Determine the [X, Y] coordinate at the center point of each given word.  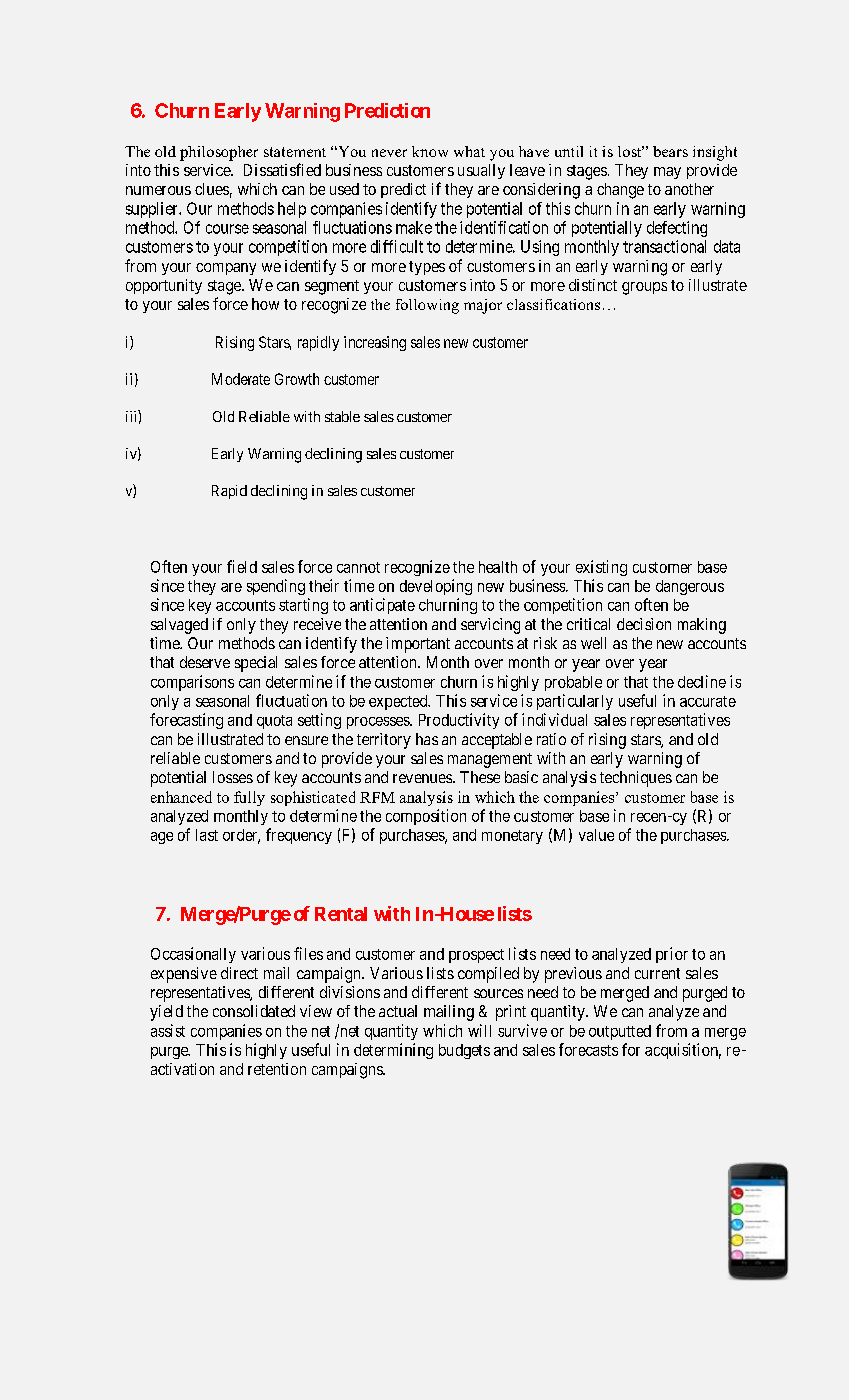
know [430, 151]
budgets [464, 1051]
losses [233, 777]
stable [342, 416]
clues [212, 189]
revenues [422, 778]
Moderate [241, 379]
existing [601, 568]
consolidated [254, 1011]
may [667, 173]
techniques [636, 779]
